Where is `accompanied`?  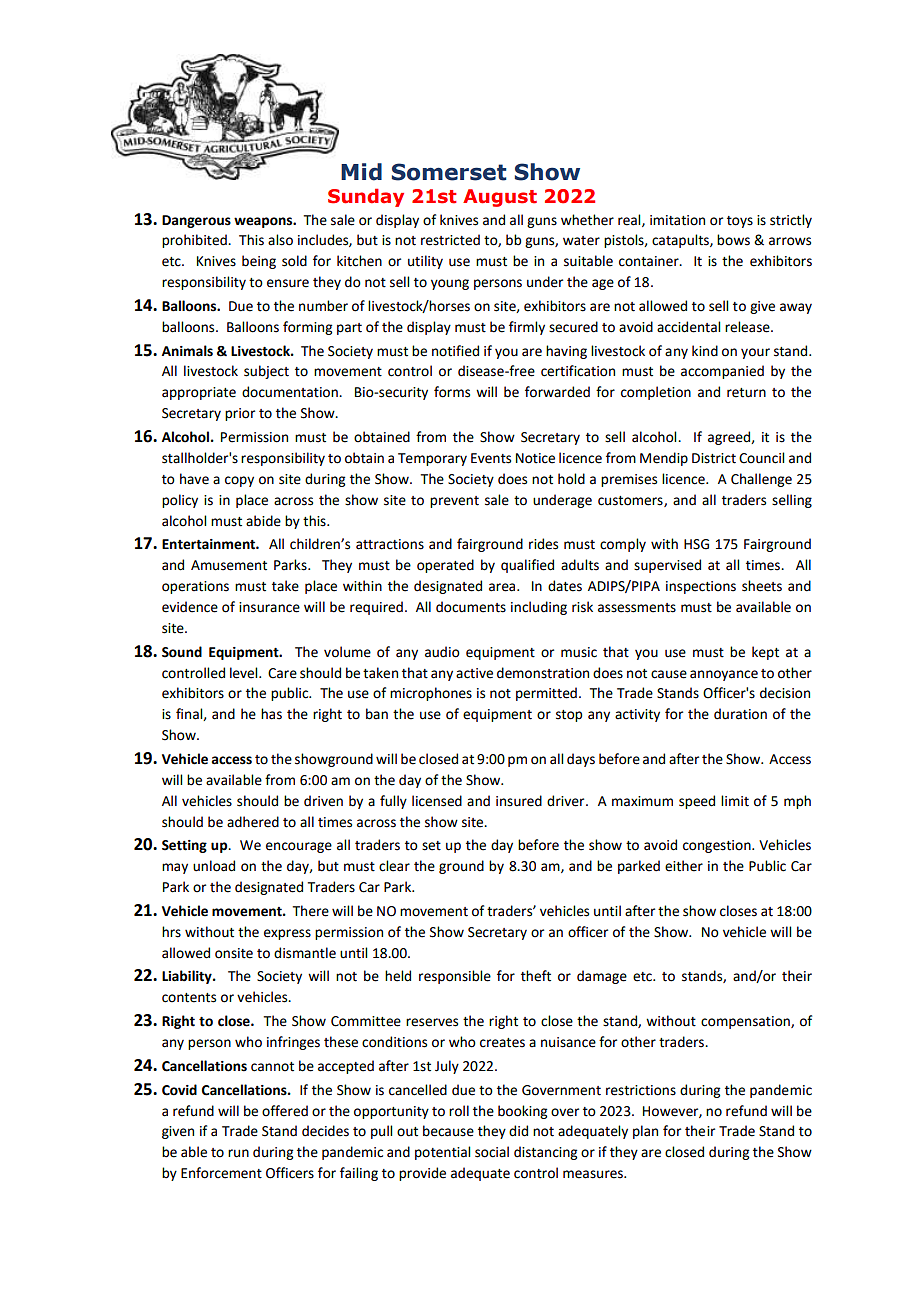
accompanied is located at coordinates (722, 372).
